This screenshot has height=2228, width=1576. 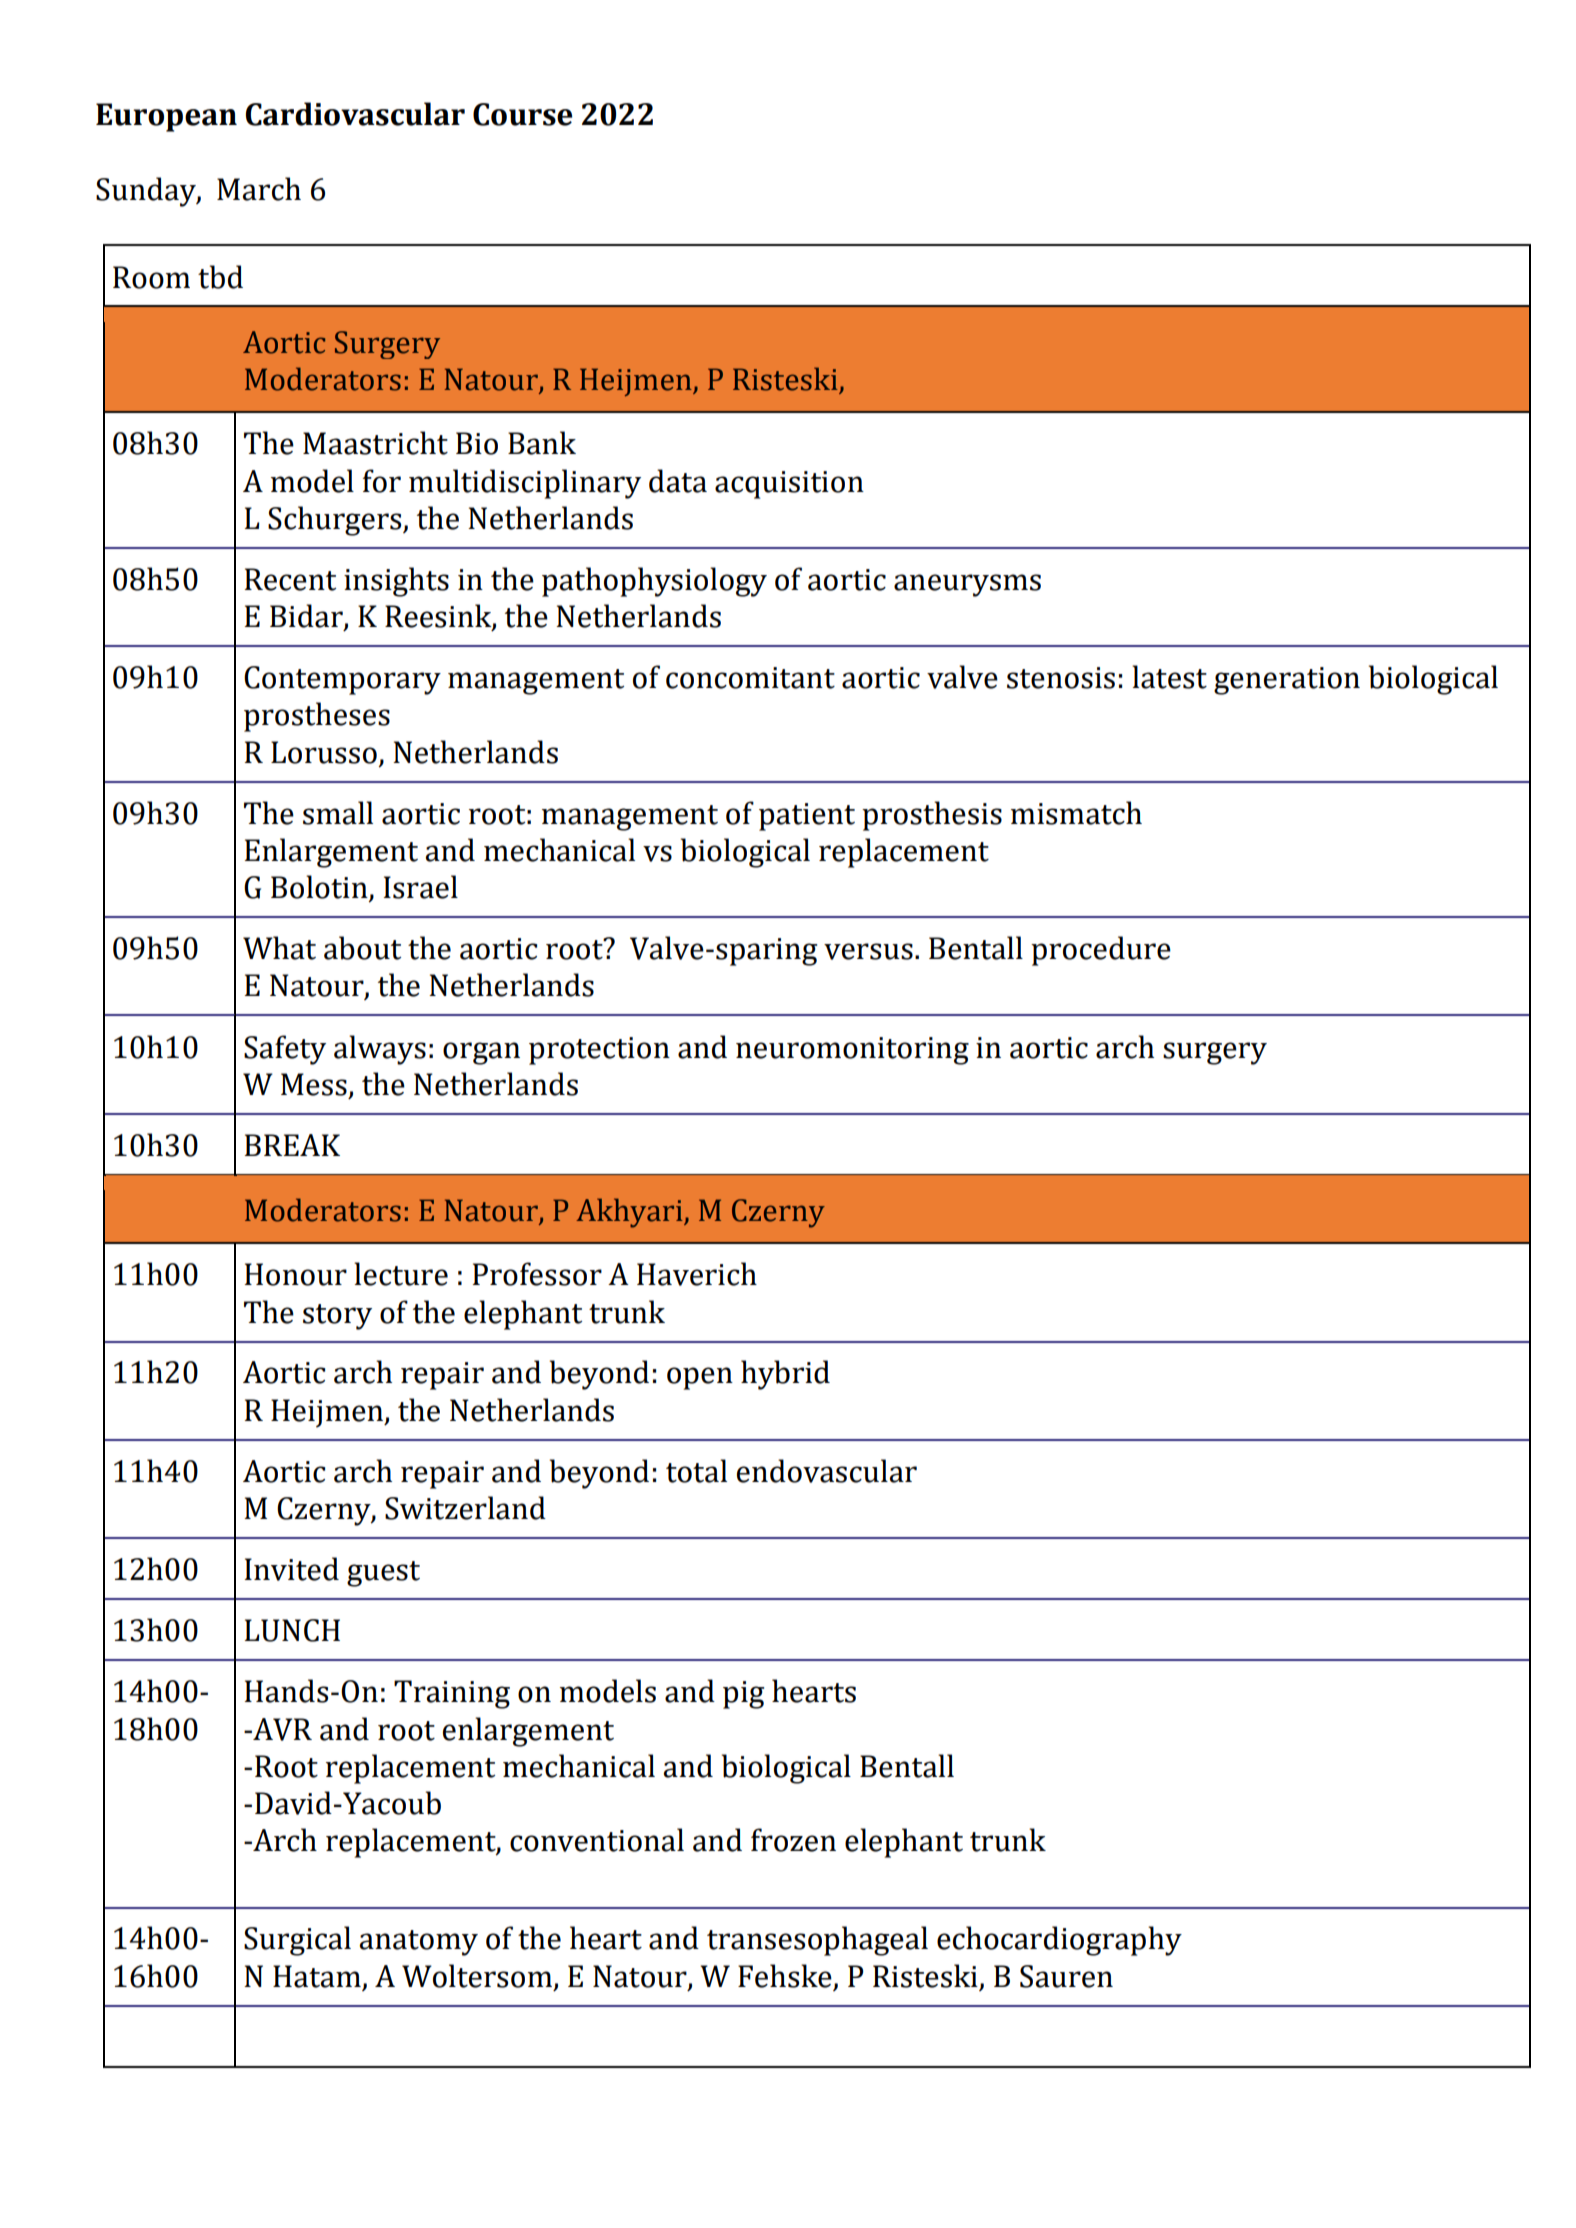 What do you see at coordinates (700, 1378) in the screenshot?
I see `open` at bounding box center [700, 1378].
